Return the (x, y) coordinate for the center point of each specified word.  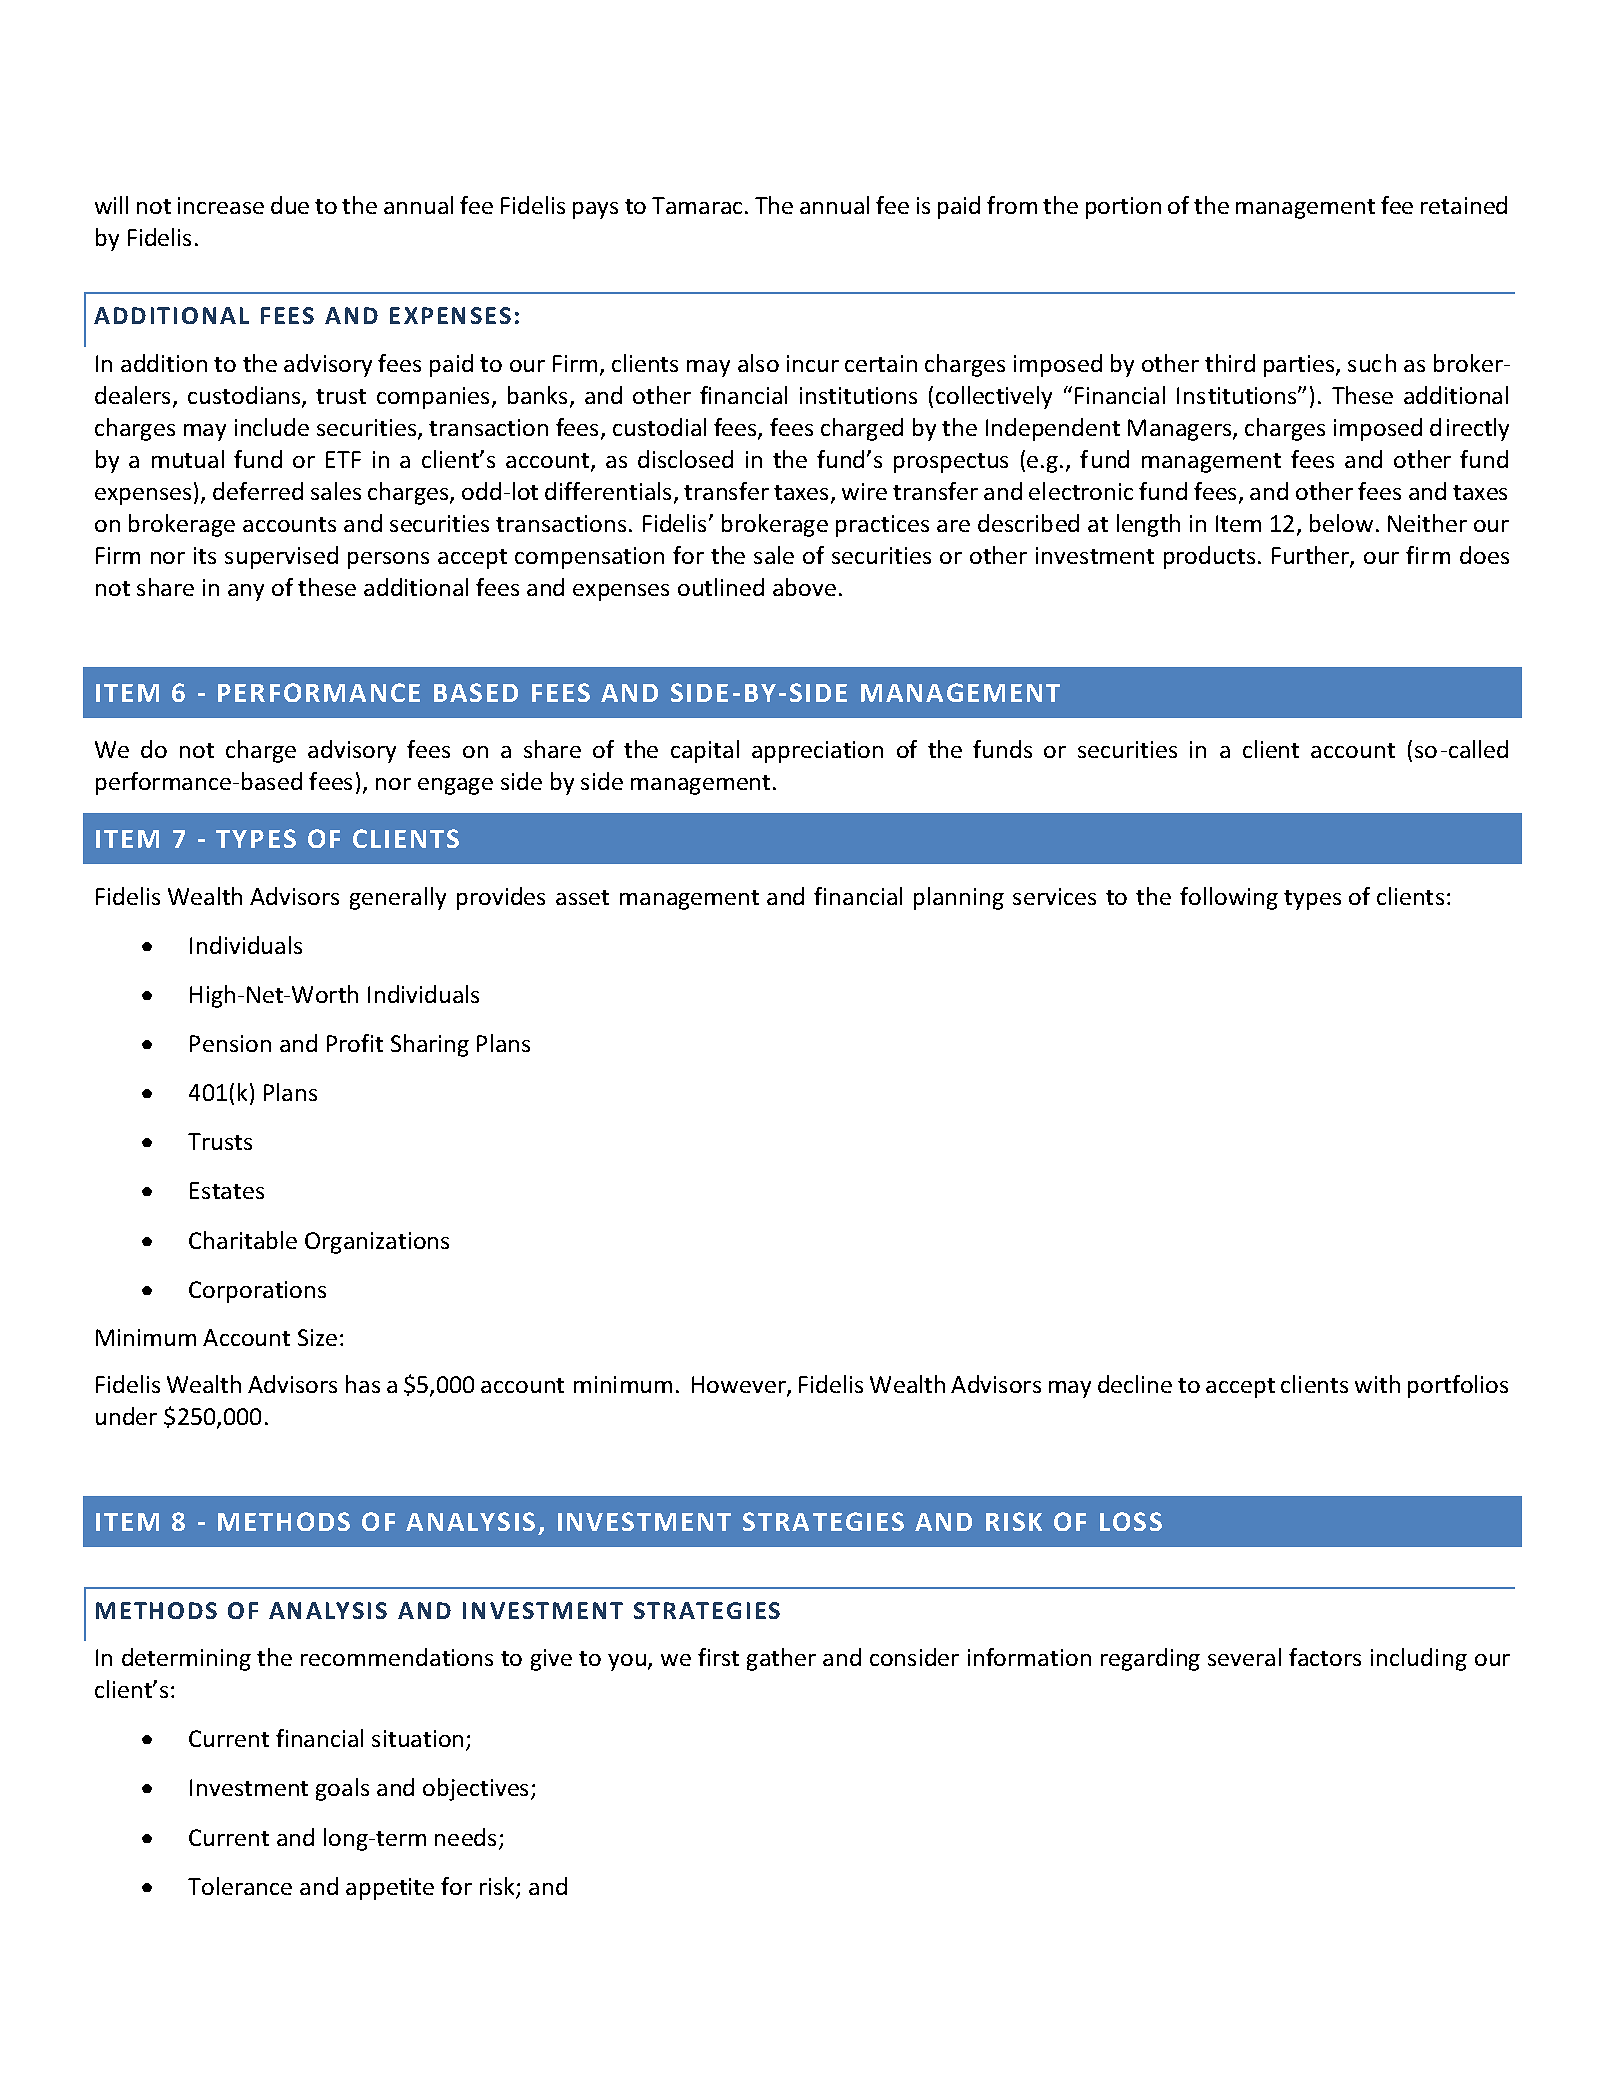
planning (959, 898)
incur (813, 363)
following (1229, 898)
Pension (230, 1043)
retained (1464, 205)
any (246, 592)
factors (1325, 1657)
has (363, 1384)
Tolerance (240, 1886)
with (1377, 1384)
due (290, 205)
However (740, 1386)
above (804, 587)
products (1209, 557)
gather (781, 1659)
